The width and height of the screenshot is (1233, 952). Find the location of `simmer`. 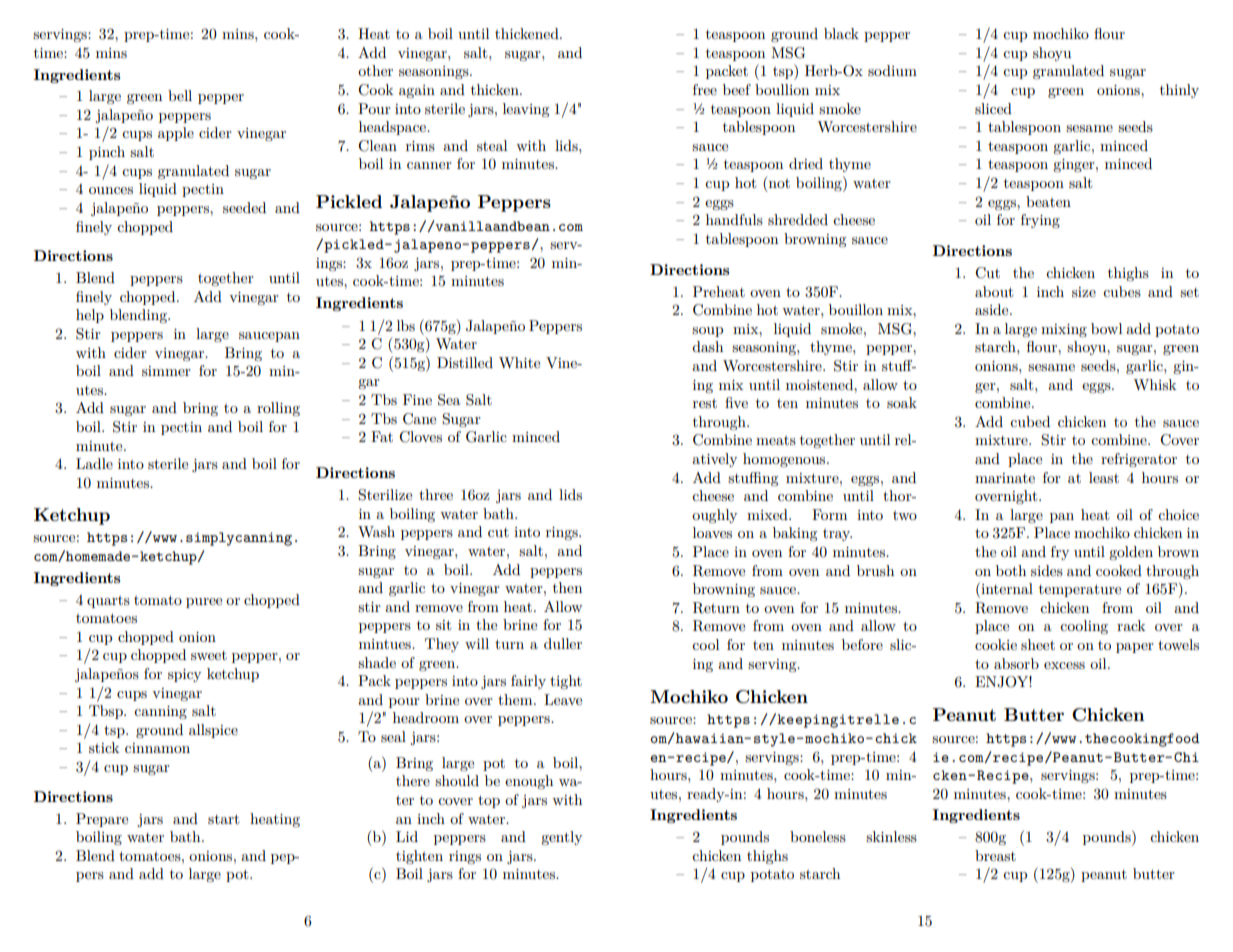

simmer is located at coordinates (166, 371).
